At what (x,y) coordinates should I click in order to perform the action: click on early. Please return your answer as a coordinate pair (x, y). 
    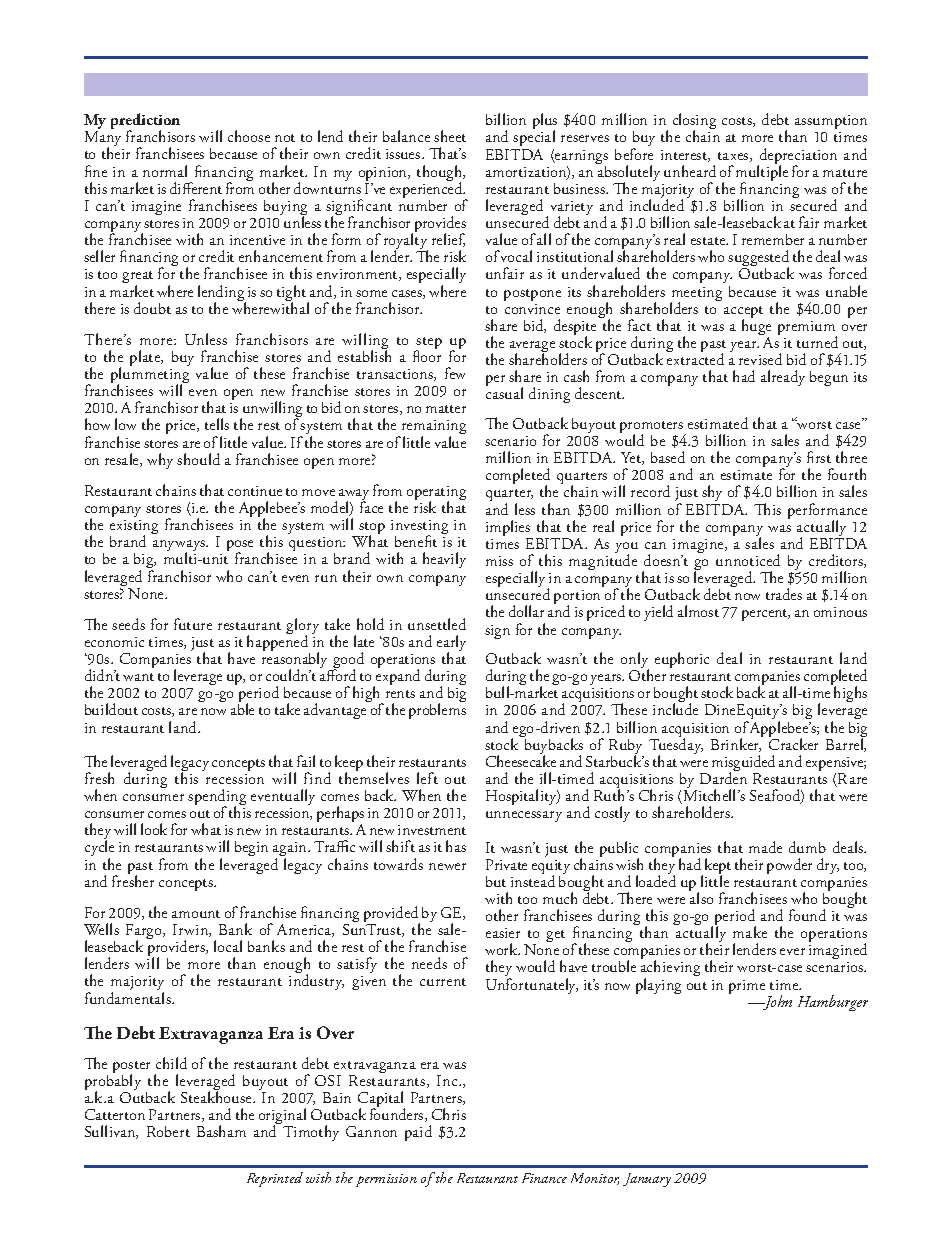
    Looking at the image, I should click on (451, 644).
